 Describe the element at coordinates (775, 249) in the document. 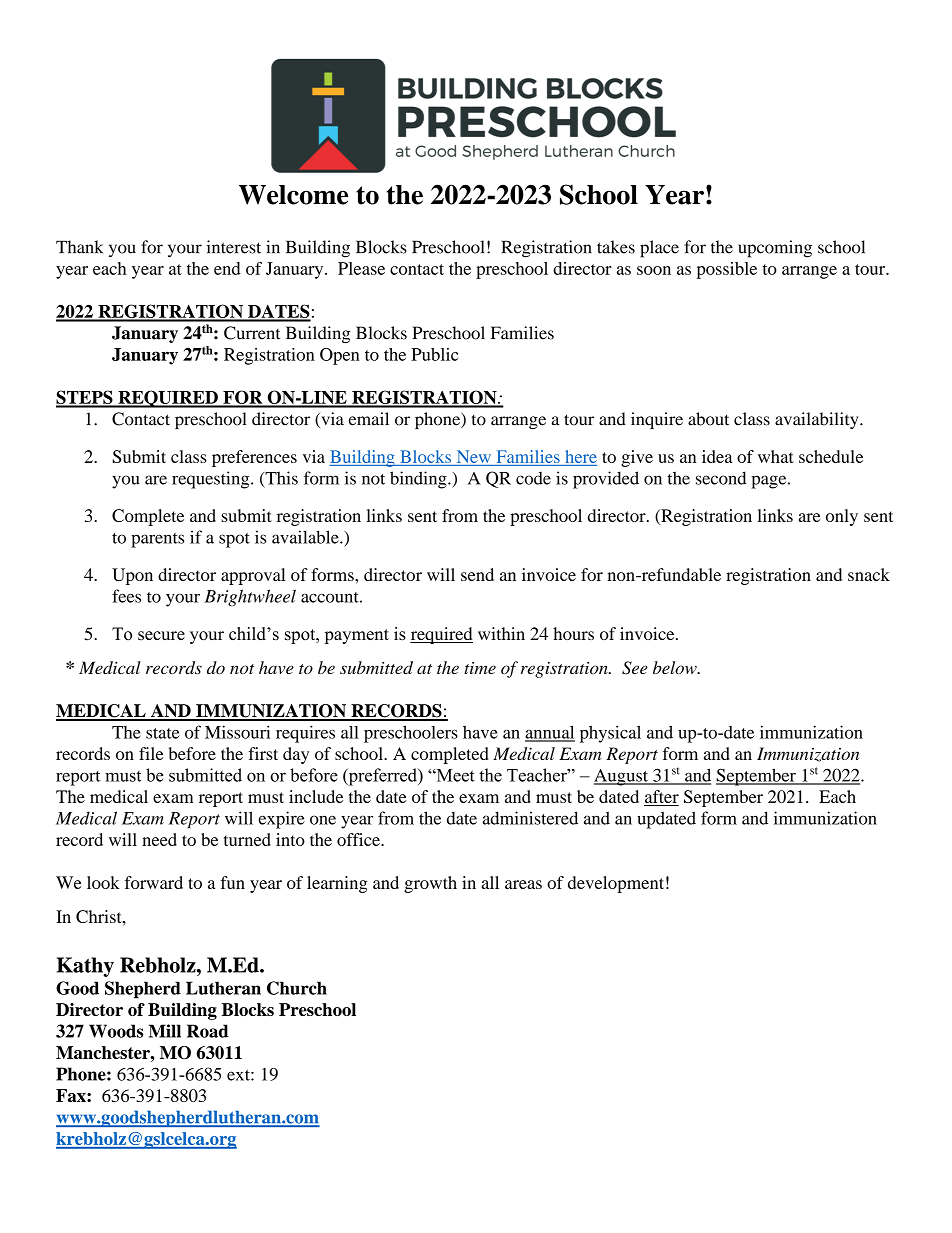

I see `upcoming` at that location.
